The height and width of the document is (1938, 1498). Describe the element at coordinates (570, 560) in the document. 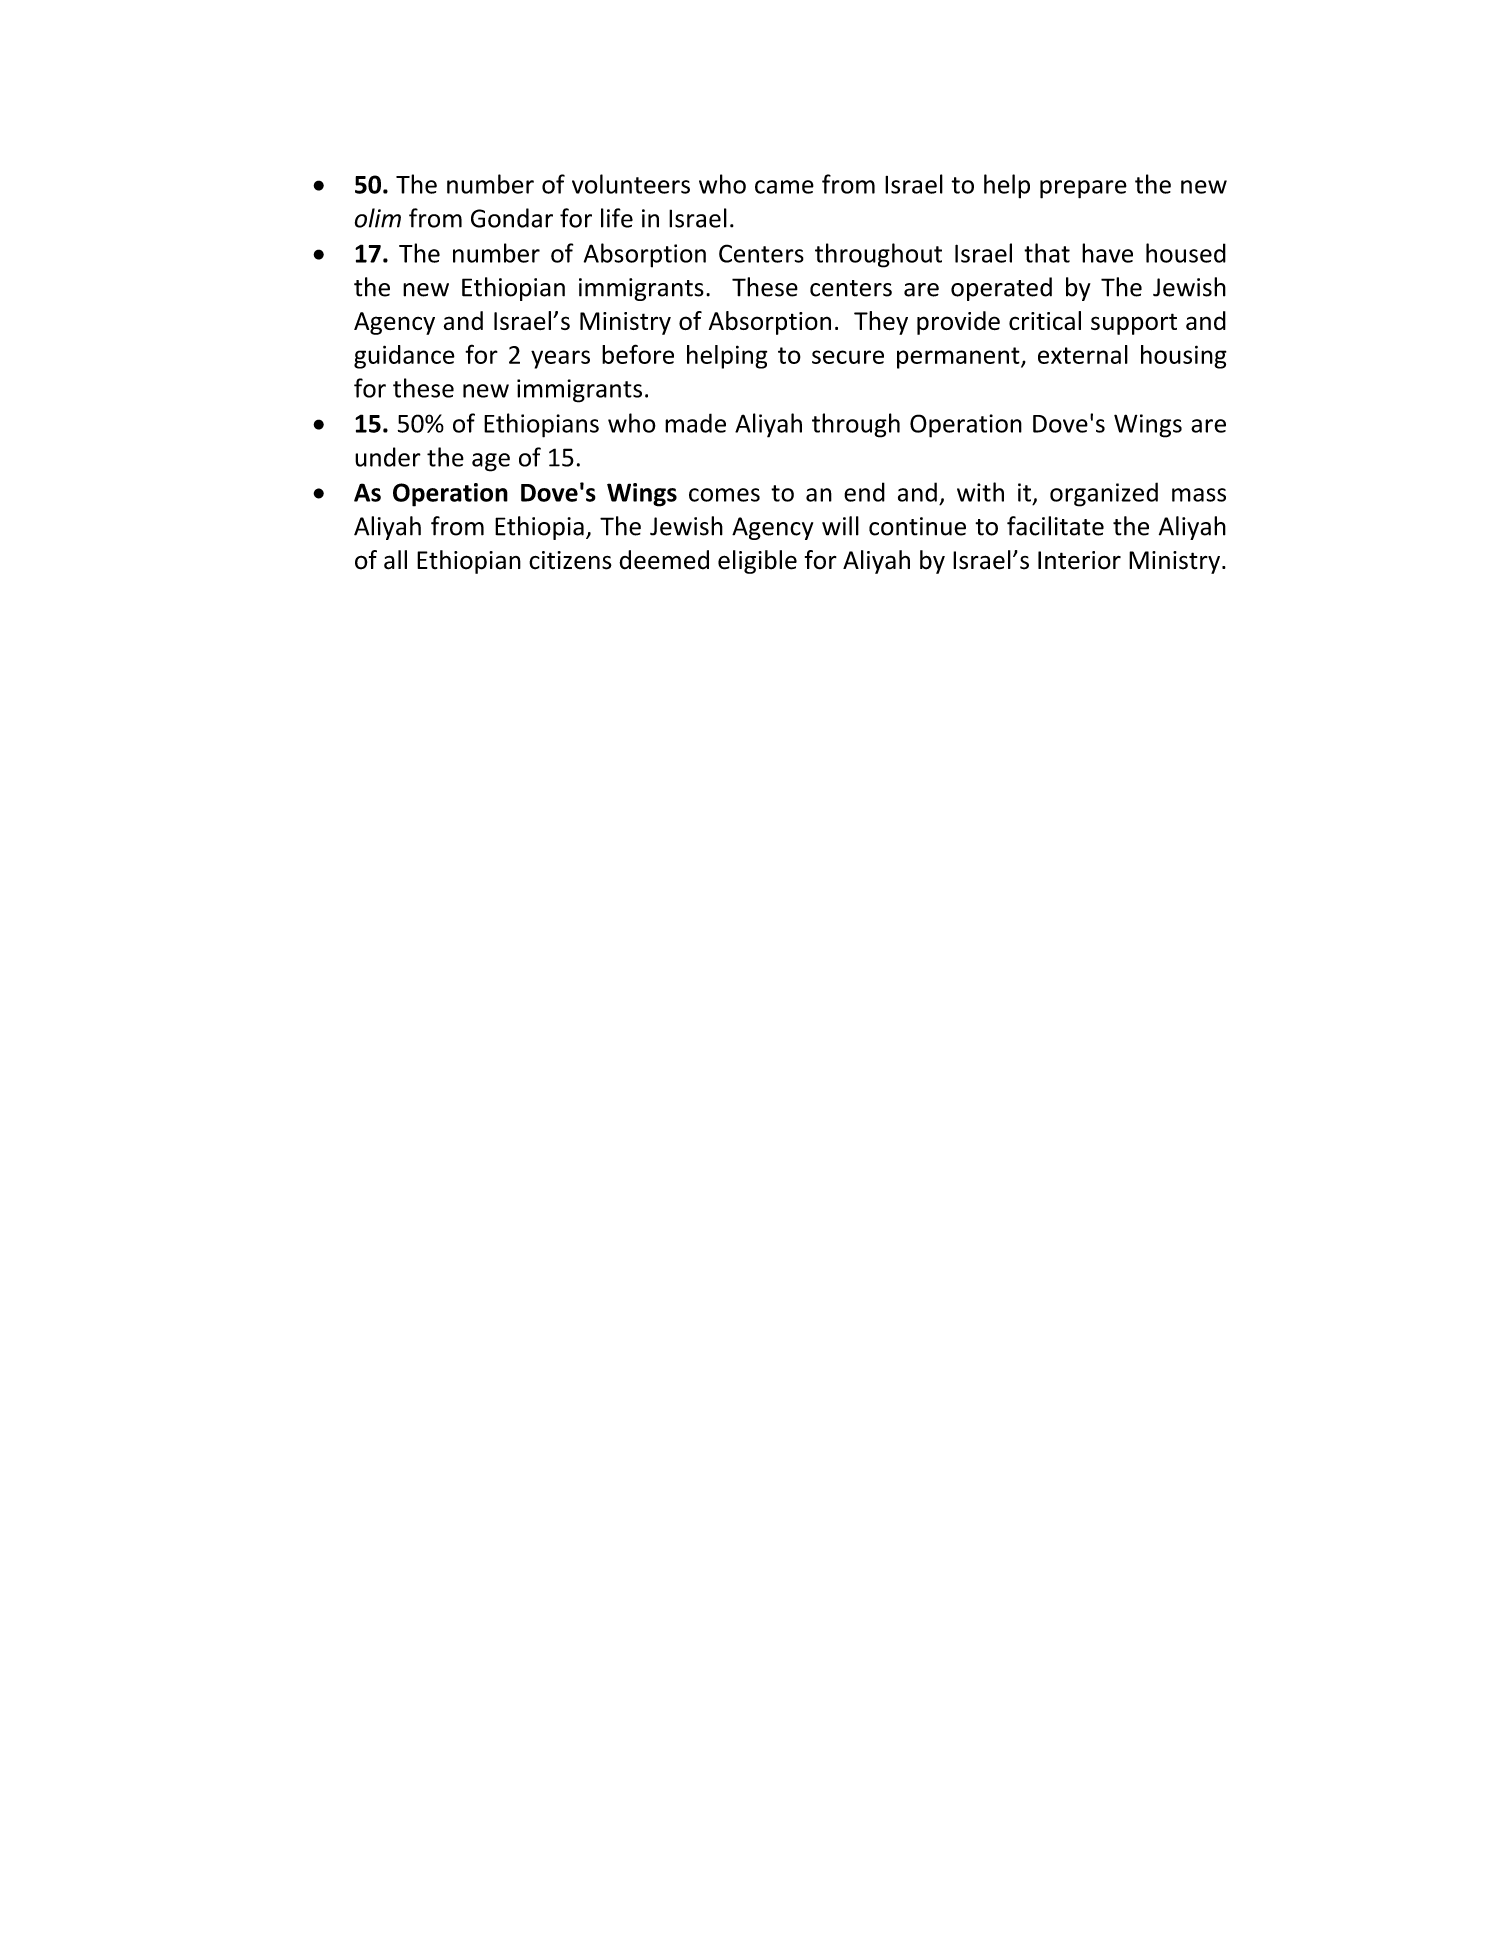

I see `citizens` at that location.
